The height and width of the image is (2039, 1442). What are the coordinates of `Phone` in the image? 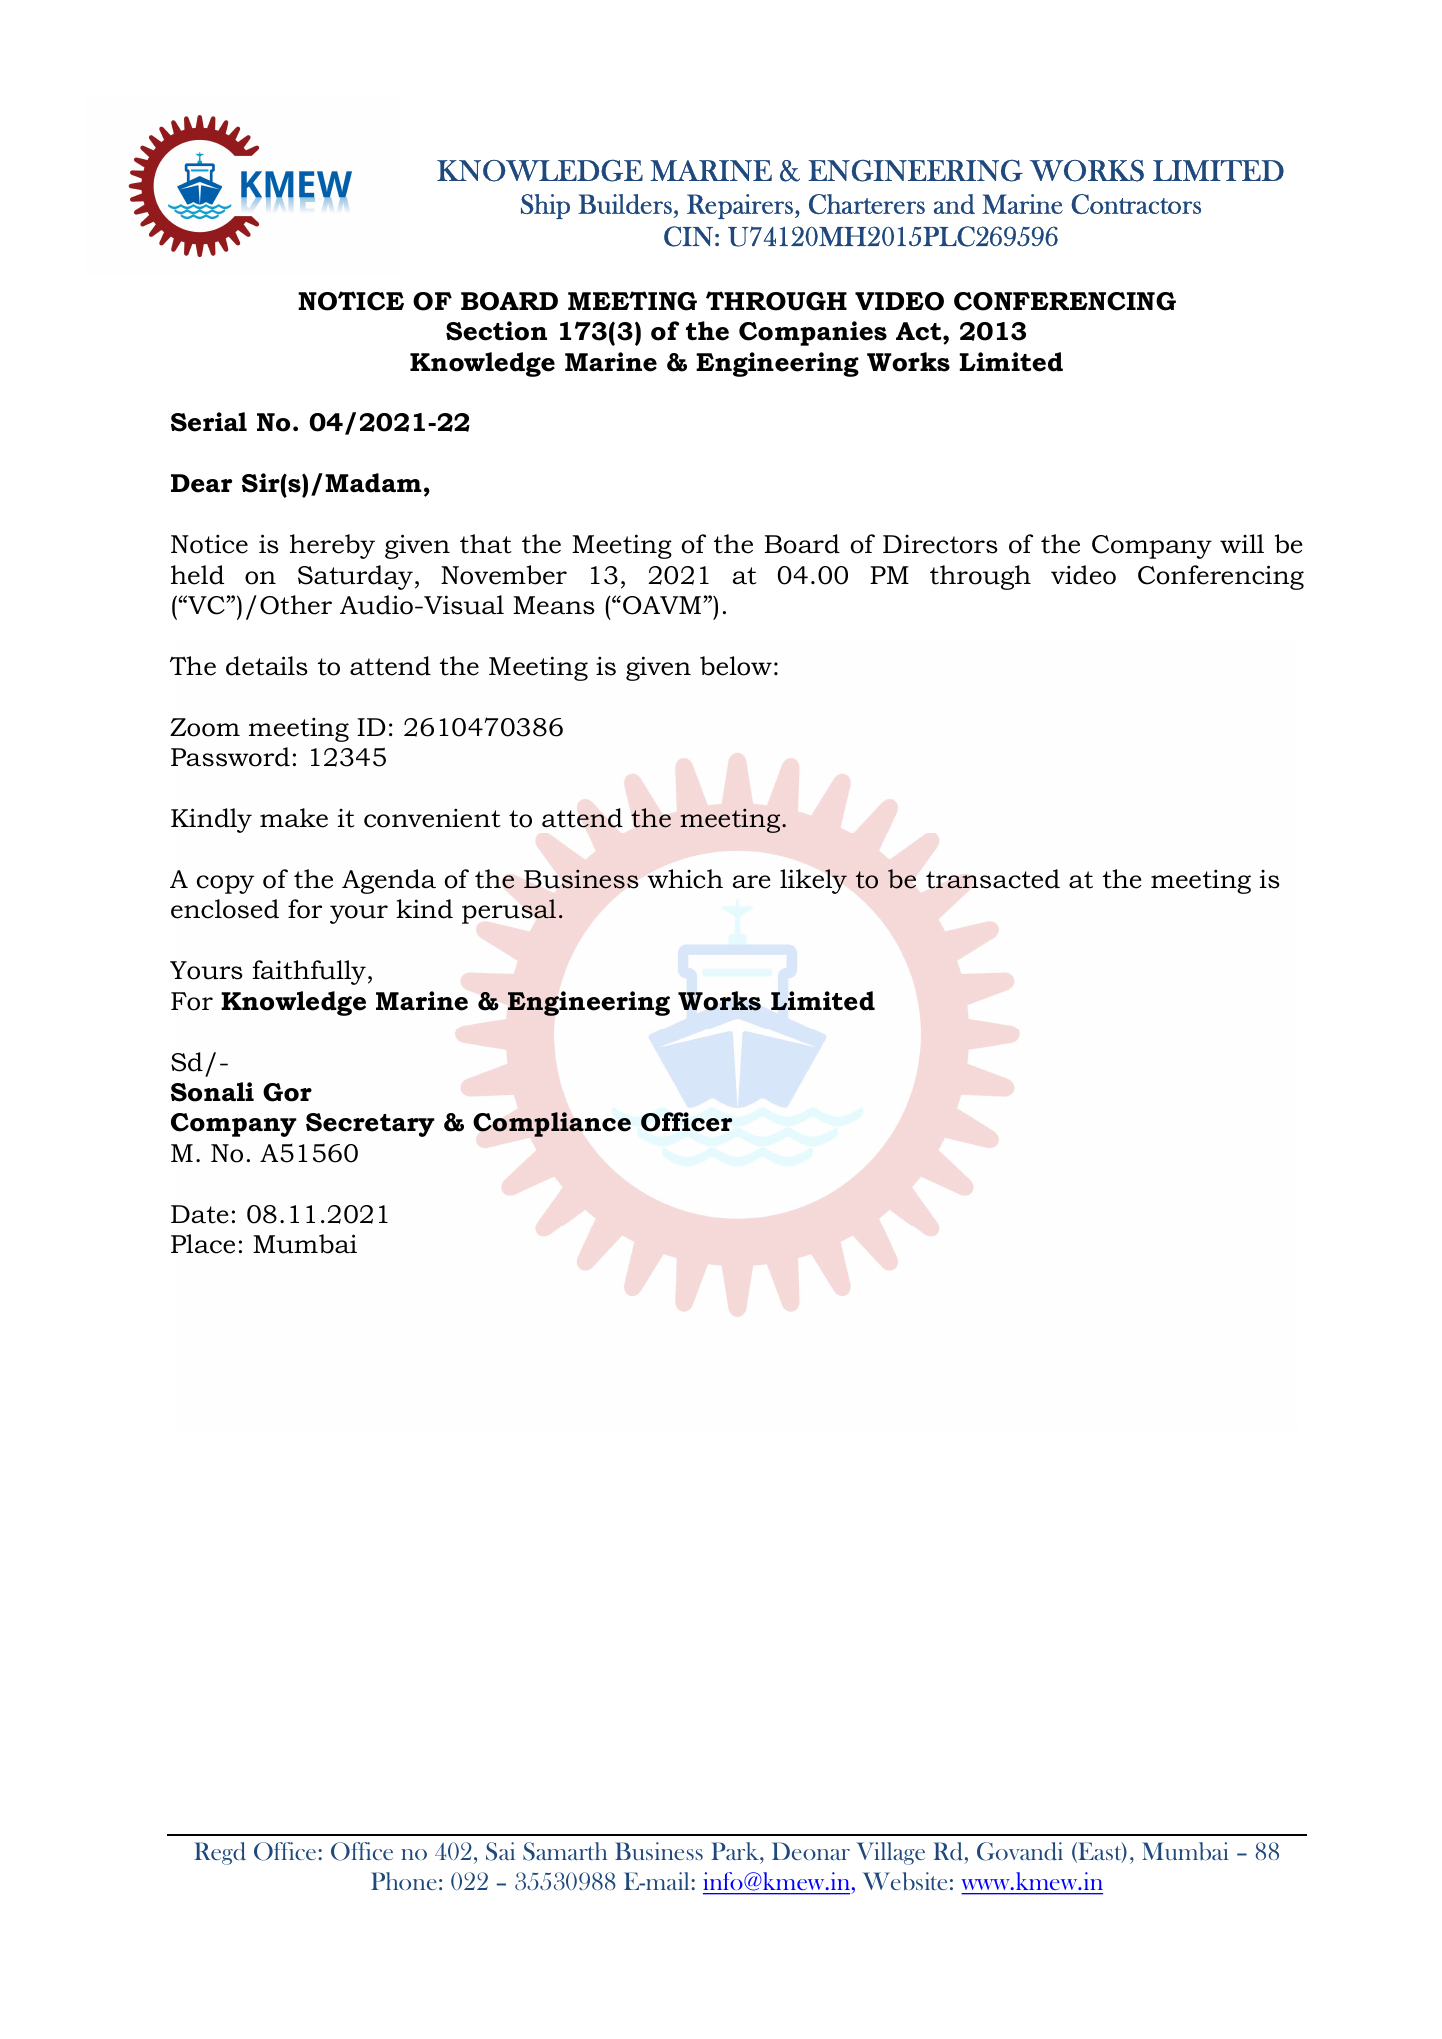 It's located at (404, 1881).
